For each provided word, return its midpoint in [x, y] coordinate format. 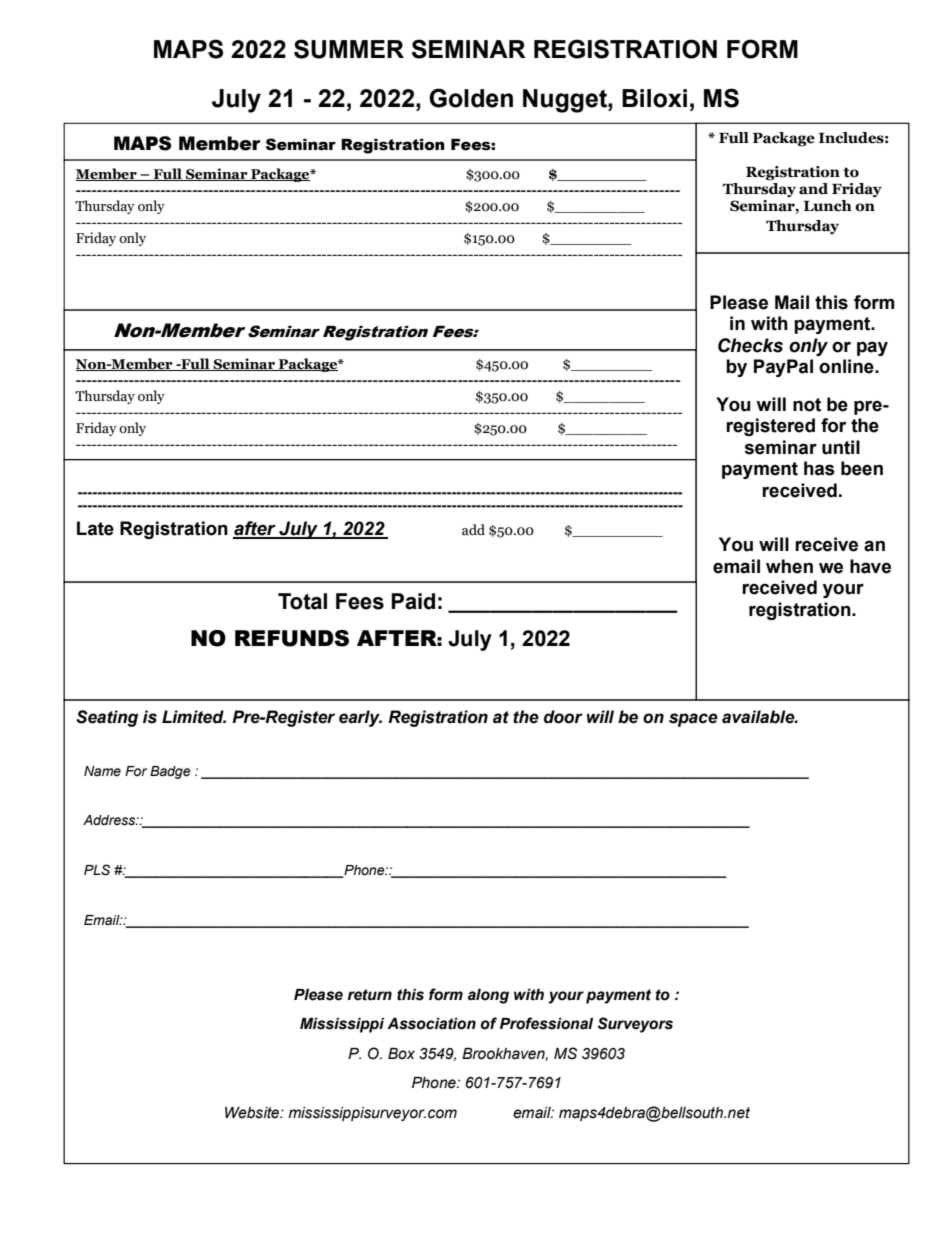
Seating [107, 718]
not [807, 405]
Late [95, 528]
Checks [750, 345]
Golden [471, 98]
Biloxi [654, 98]
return [370, 995]
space [693, 720]
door [563, 717]
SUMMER [349, 49]
